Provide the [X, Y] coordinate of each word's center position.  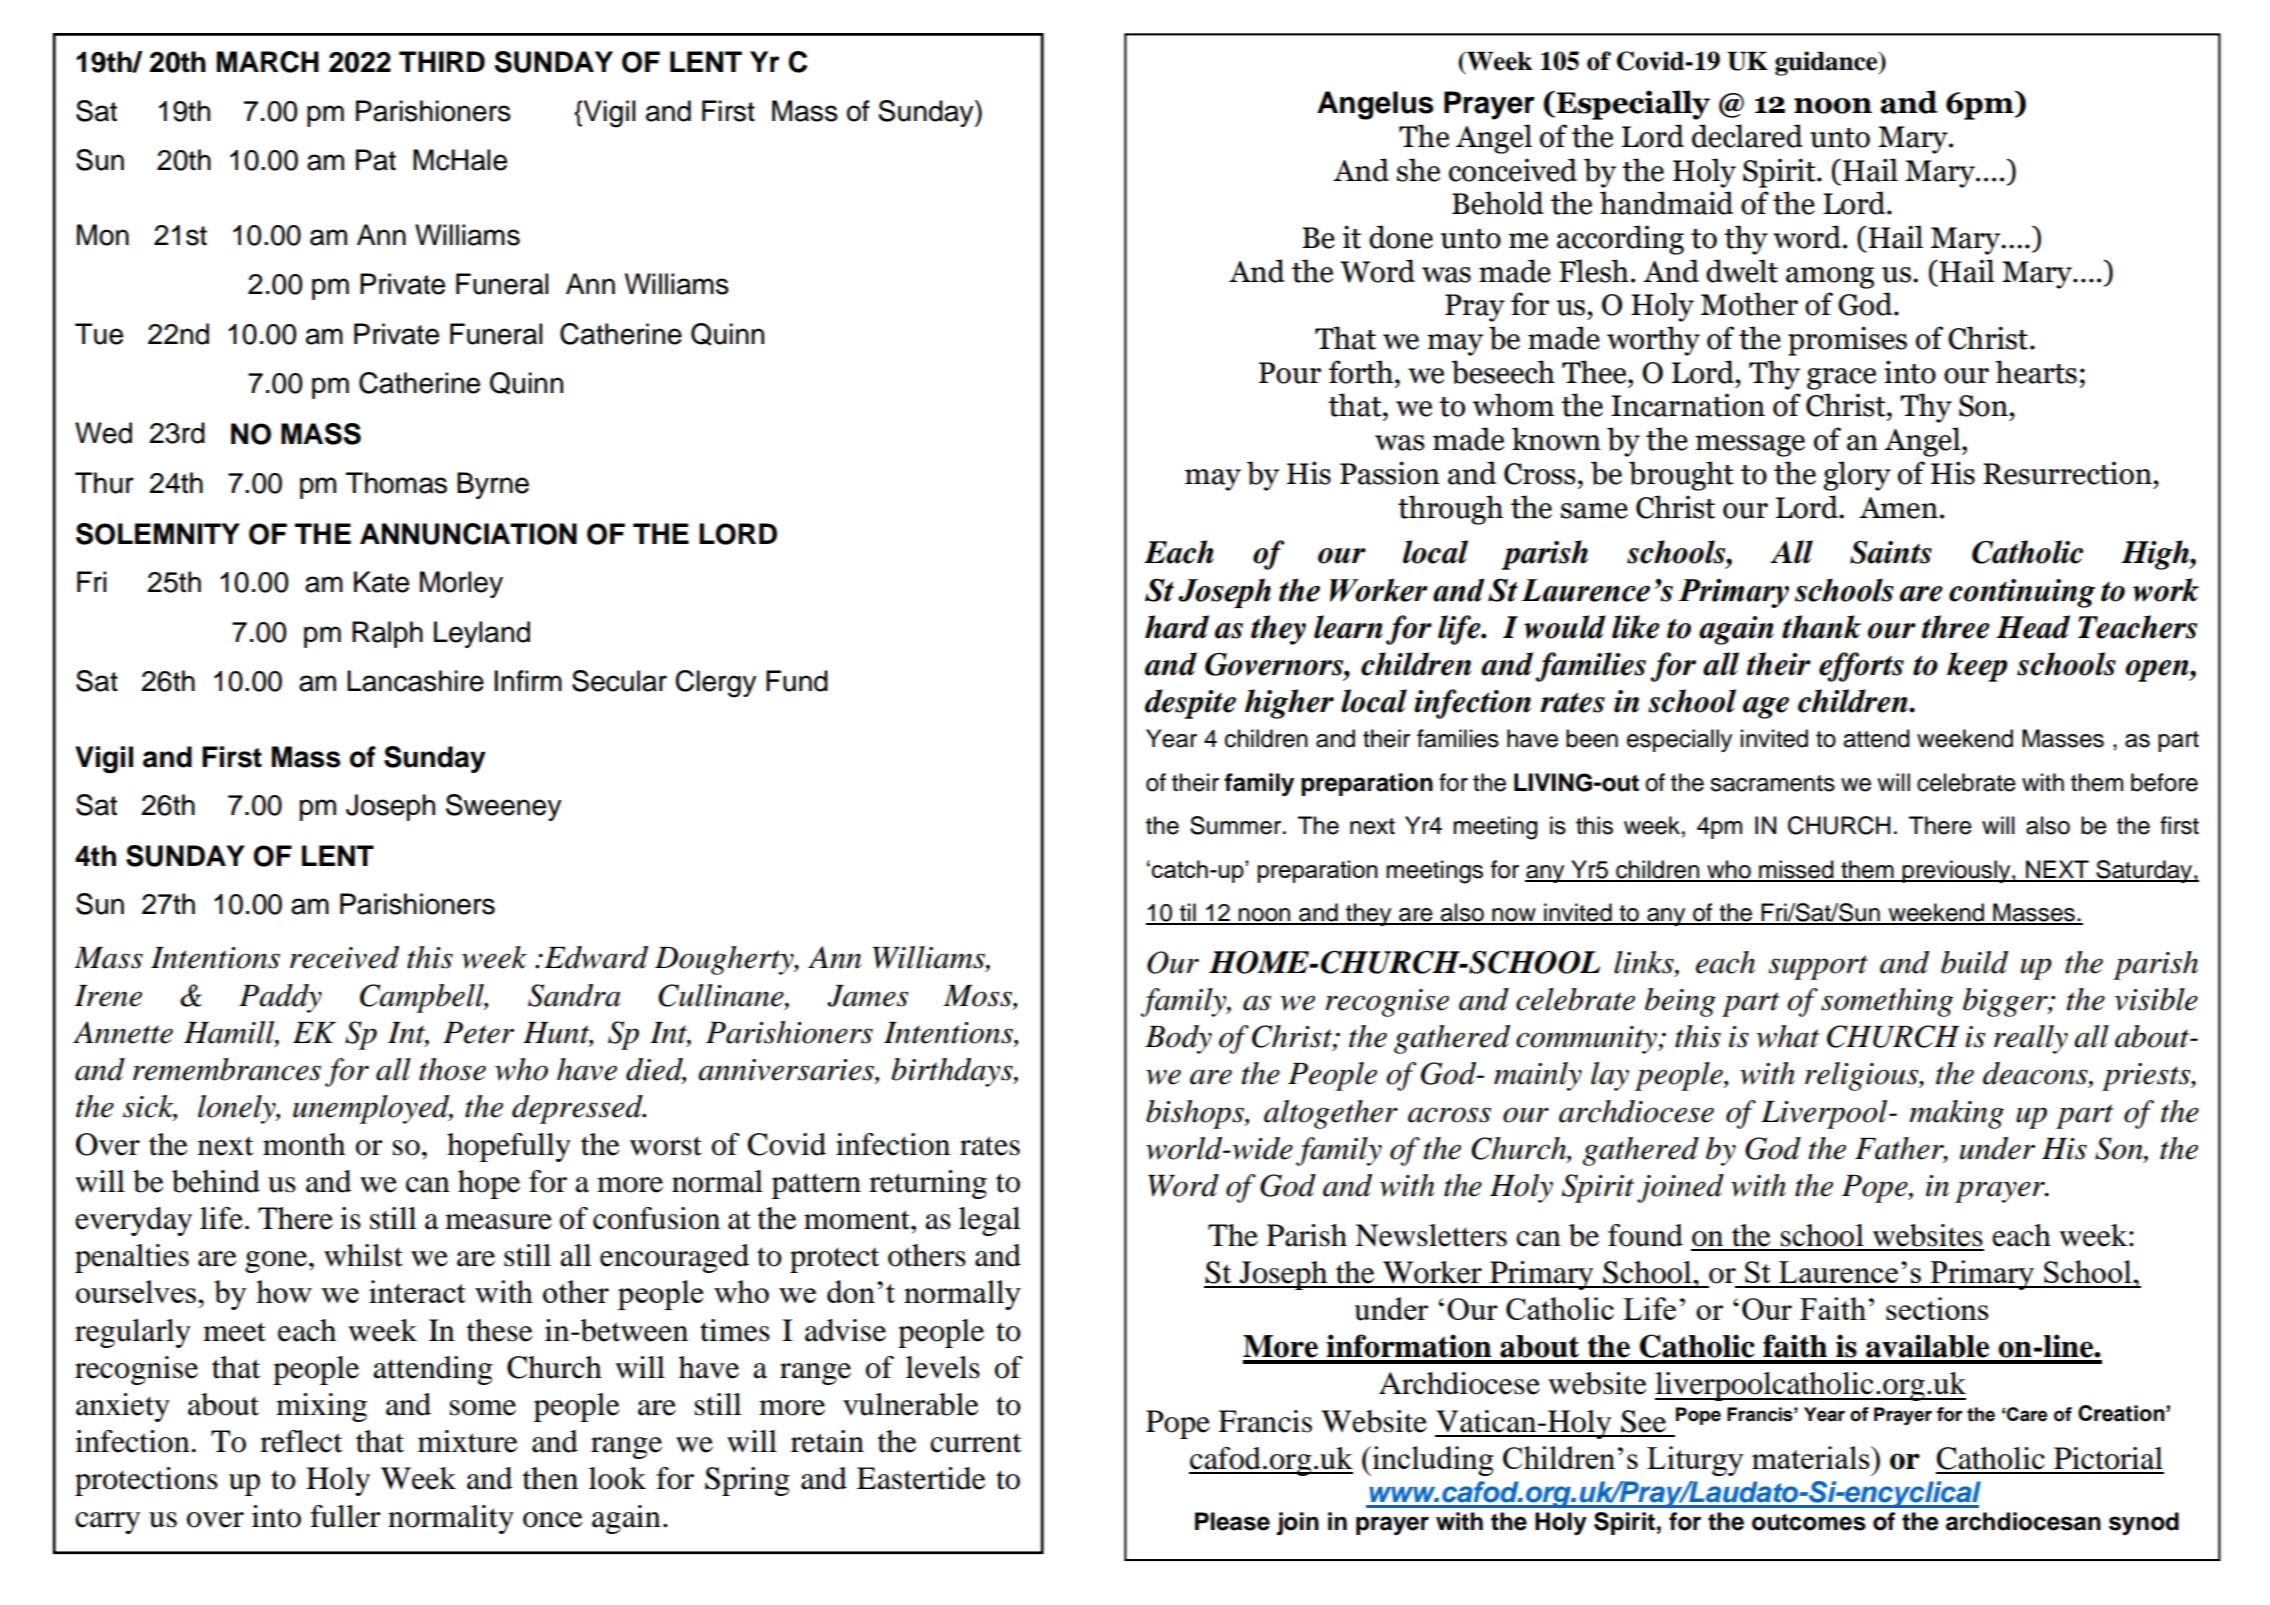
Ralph [387, 634]
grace [1841, 379]
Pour [1290, 373]
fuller [345, 1516]
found [1645, 1235]
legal [989, 1221]
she [1418, 170]
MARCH [268, 62]
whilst [363, 1255]
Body [1178, 1039]
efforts [1861, 667]
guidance [1827, 63]
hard [1177, 627]
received [344, 957]
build [1974, 962]
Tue [99, 334]
